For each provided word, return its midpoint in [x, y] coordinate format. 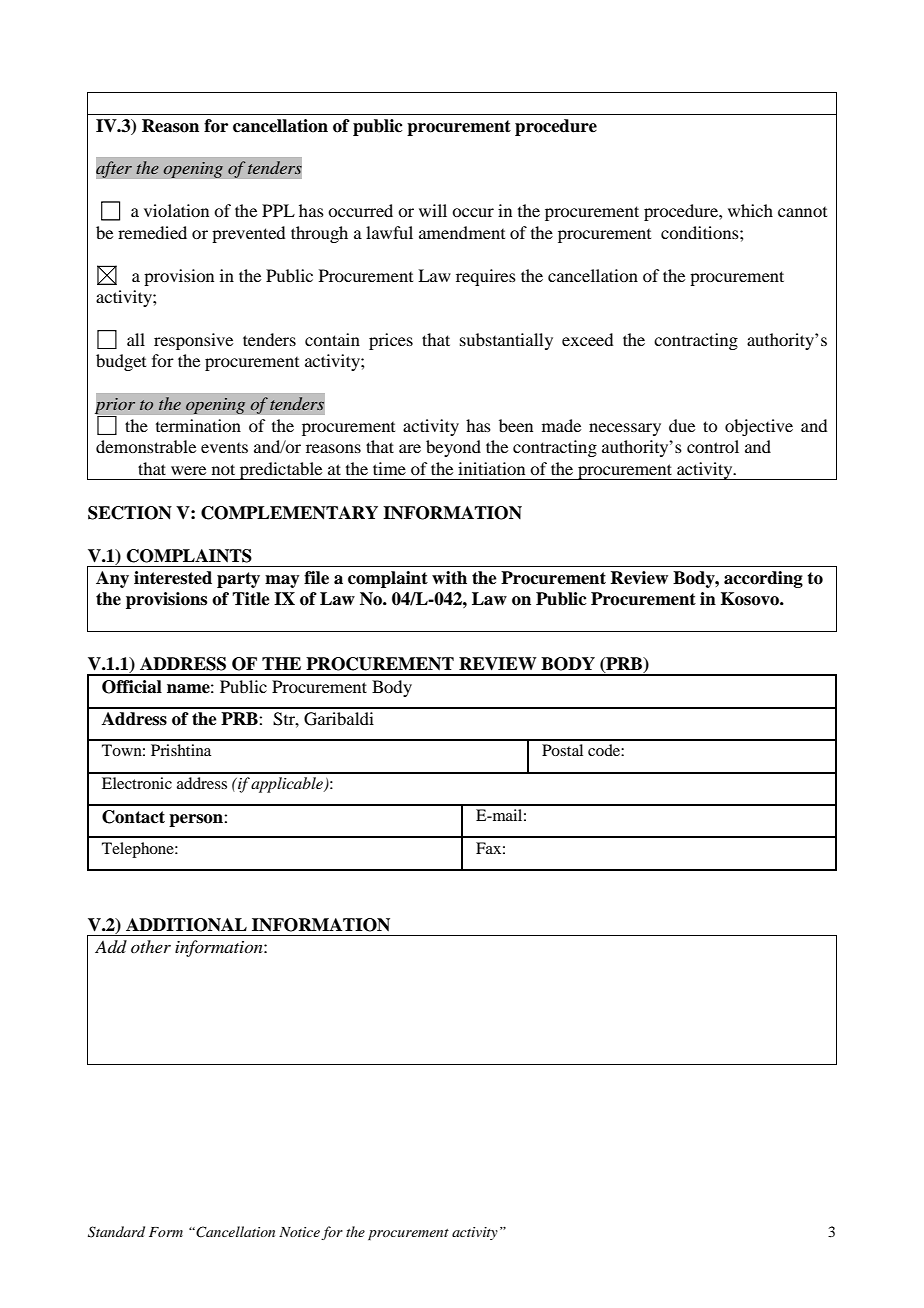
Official [132, 687]
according [763, 579]
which [750, 210]
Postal [562, 750]
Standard [116, 1232]
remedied [152, 232]
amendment [462, 232]
